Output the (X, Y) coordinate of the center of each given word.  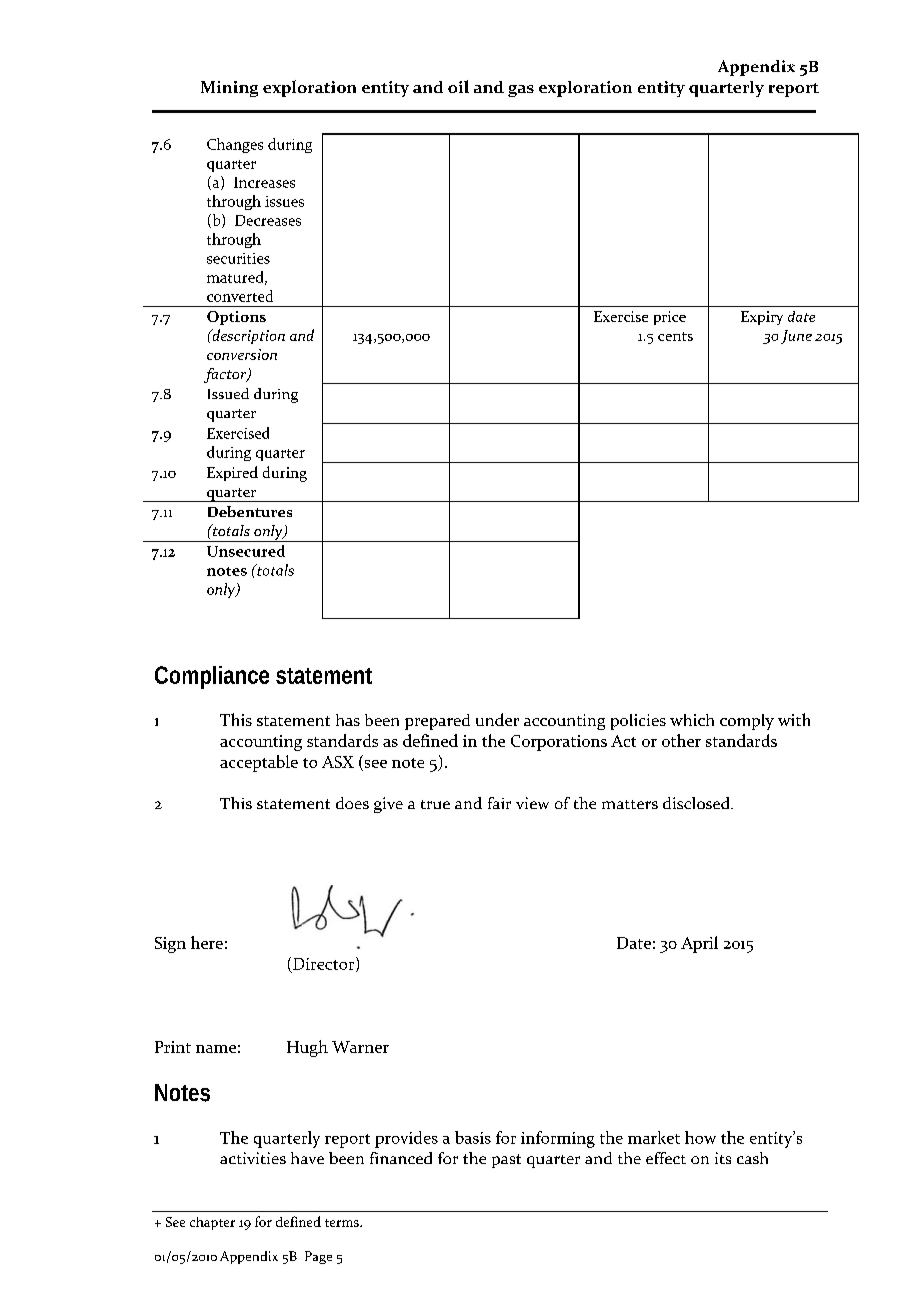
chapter (212, 1223)
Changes (235, 145)
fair (499, 803)
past (506, 1161)
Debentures (250, 511)
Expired (232, 473)
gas (521, 91)
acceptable (259, 763)
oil (458, 86)
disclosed (697, 803)
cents (675, 336)
